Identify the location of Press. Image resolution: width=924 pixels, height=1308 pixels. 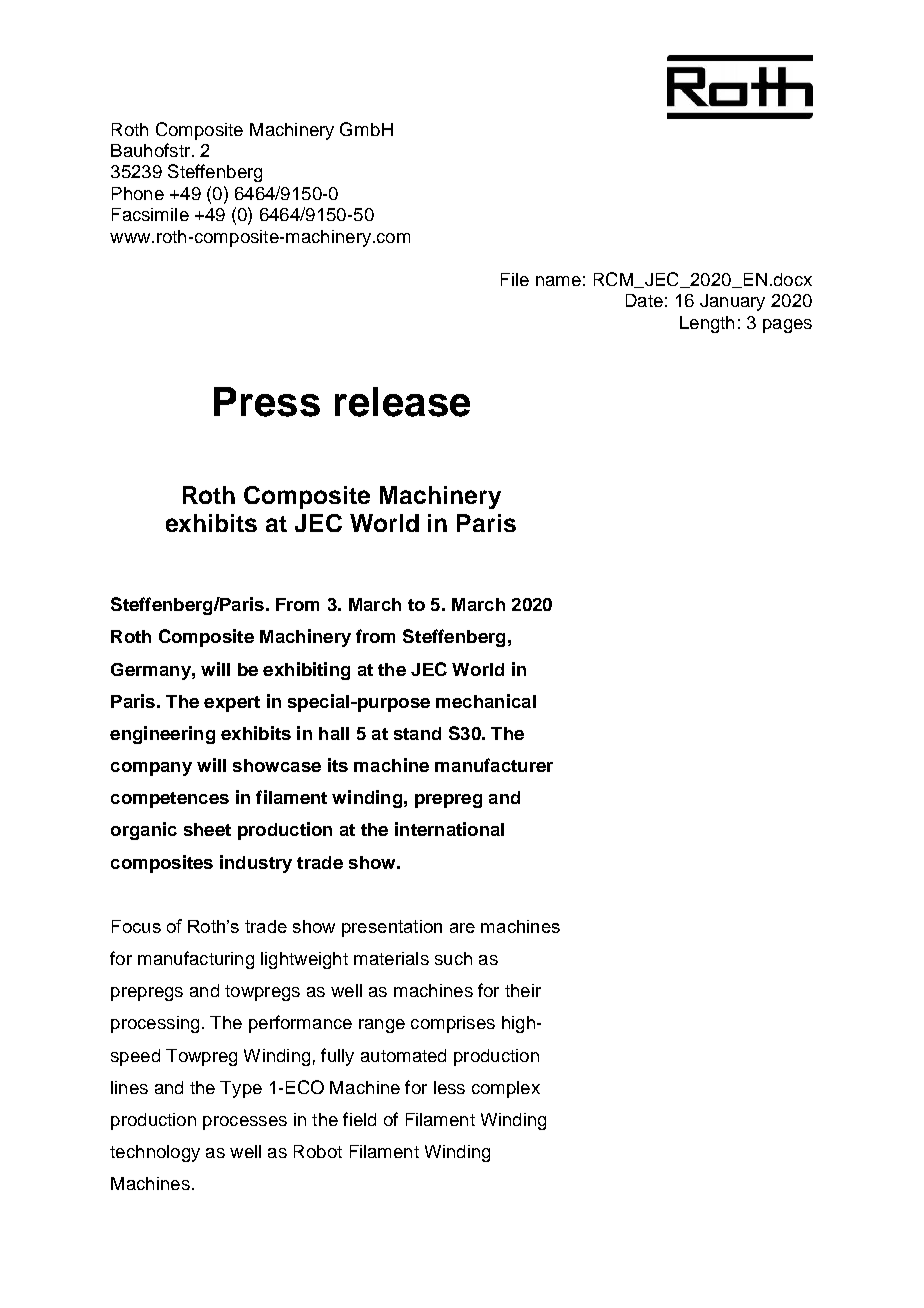
(267, 402).
